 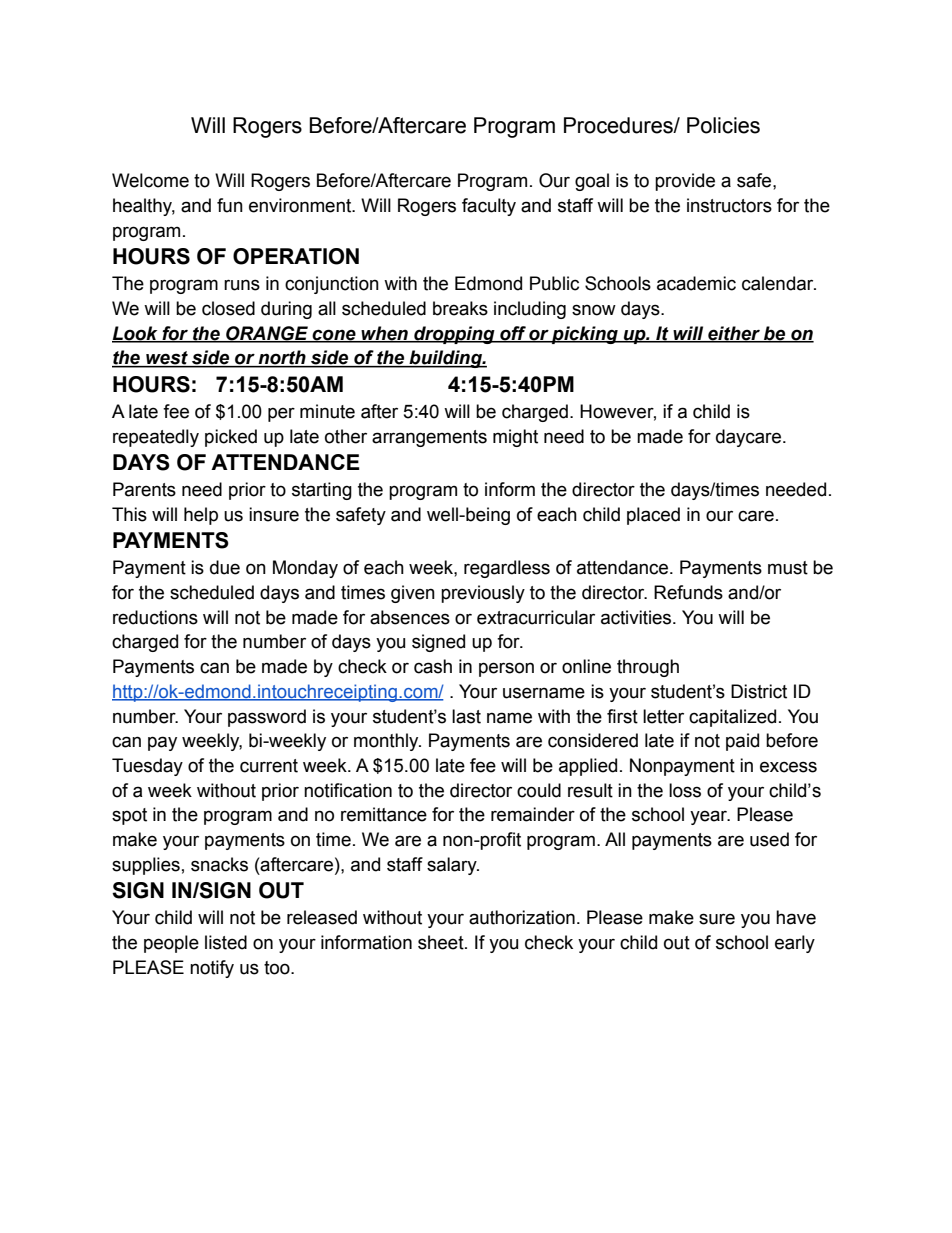 I want to click on sheet, so click(x=442, y=942).
